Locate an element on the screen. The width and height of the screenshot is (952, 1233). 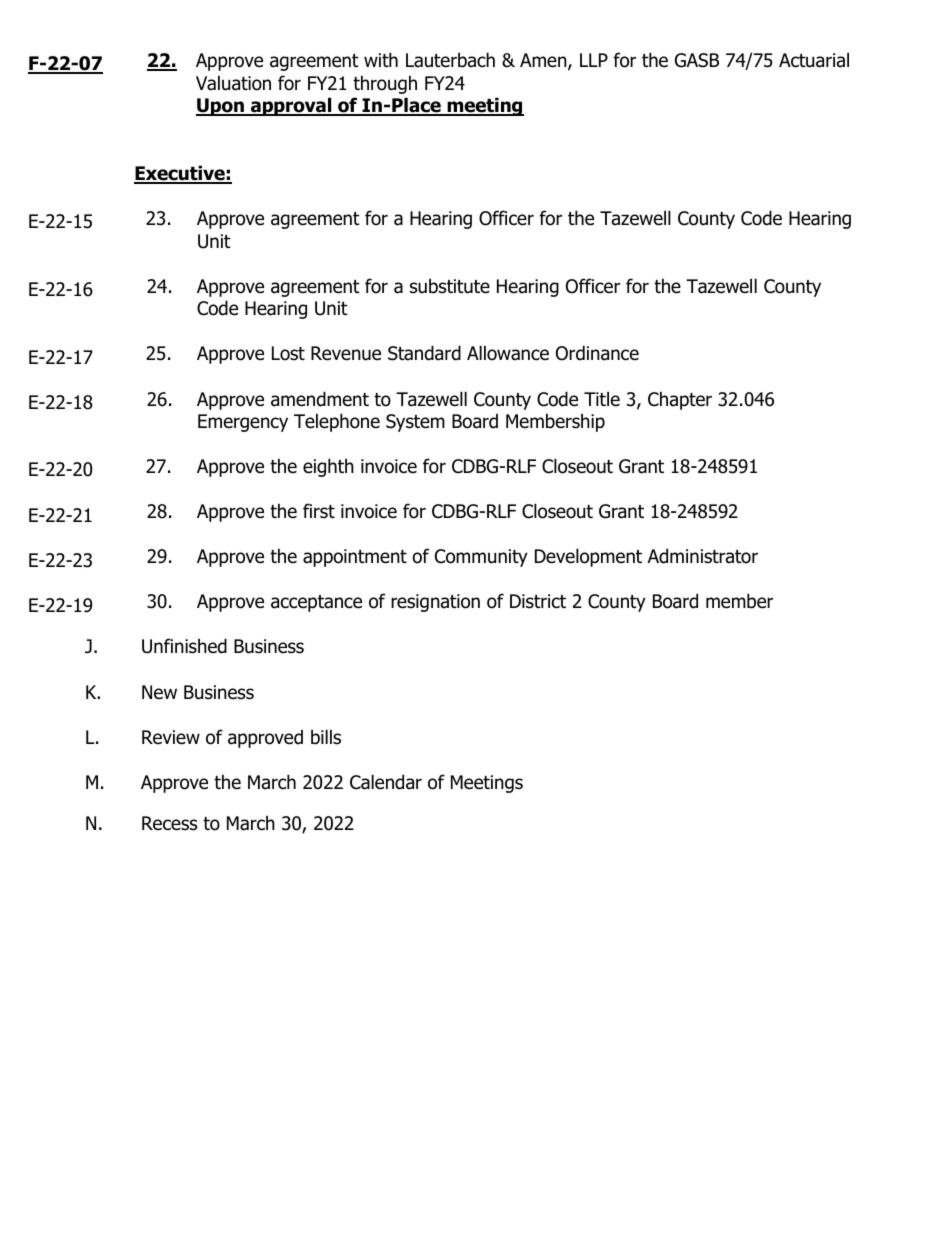
Ordinance is located at coordinates (597, 353).
